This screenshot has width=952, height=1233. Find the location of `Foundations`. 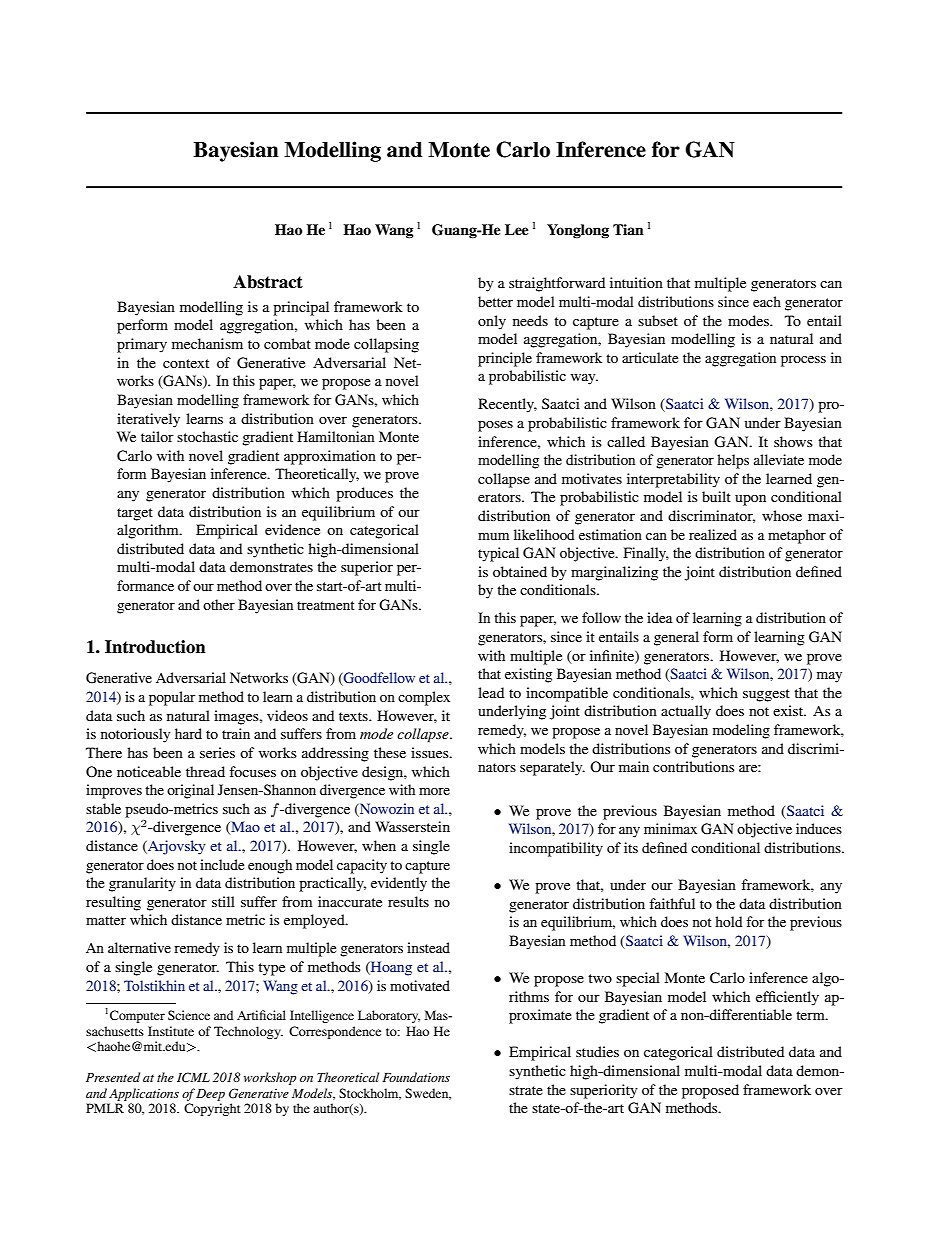

Foundations is located at coordinates (416, 1077).
